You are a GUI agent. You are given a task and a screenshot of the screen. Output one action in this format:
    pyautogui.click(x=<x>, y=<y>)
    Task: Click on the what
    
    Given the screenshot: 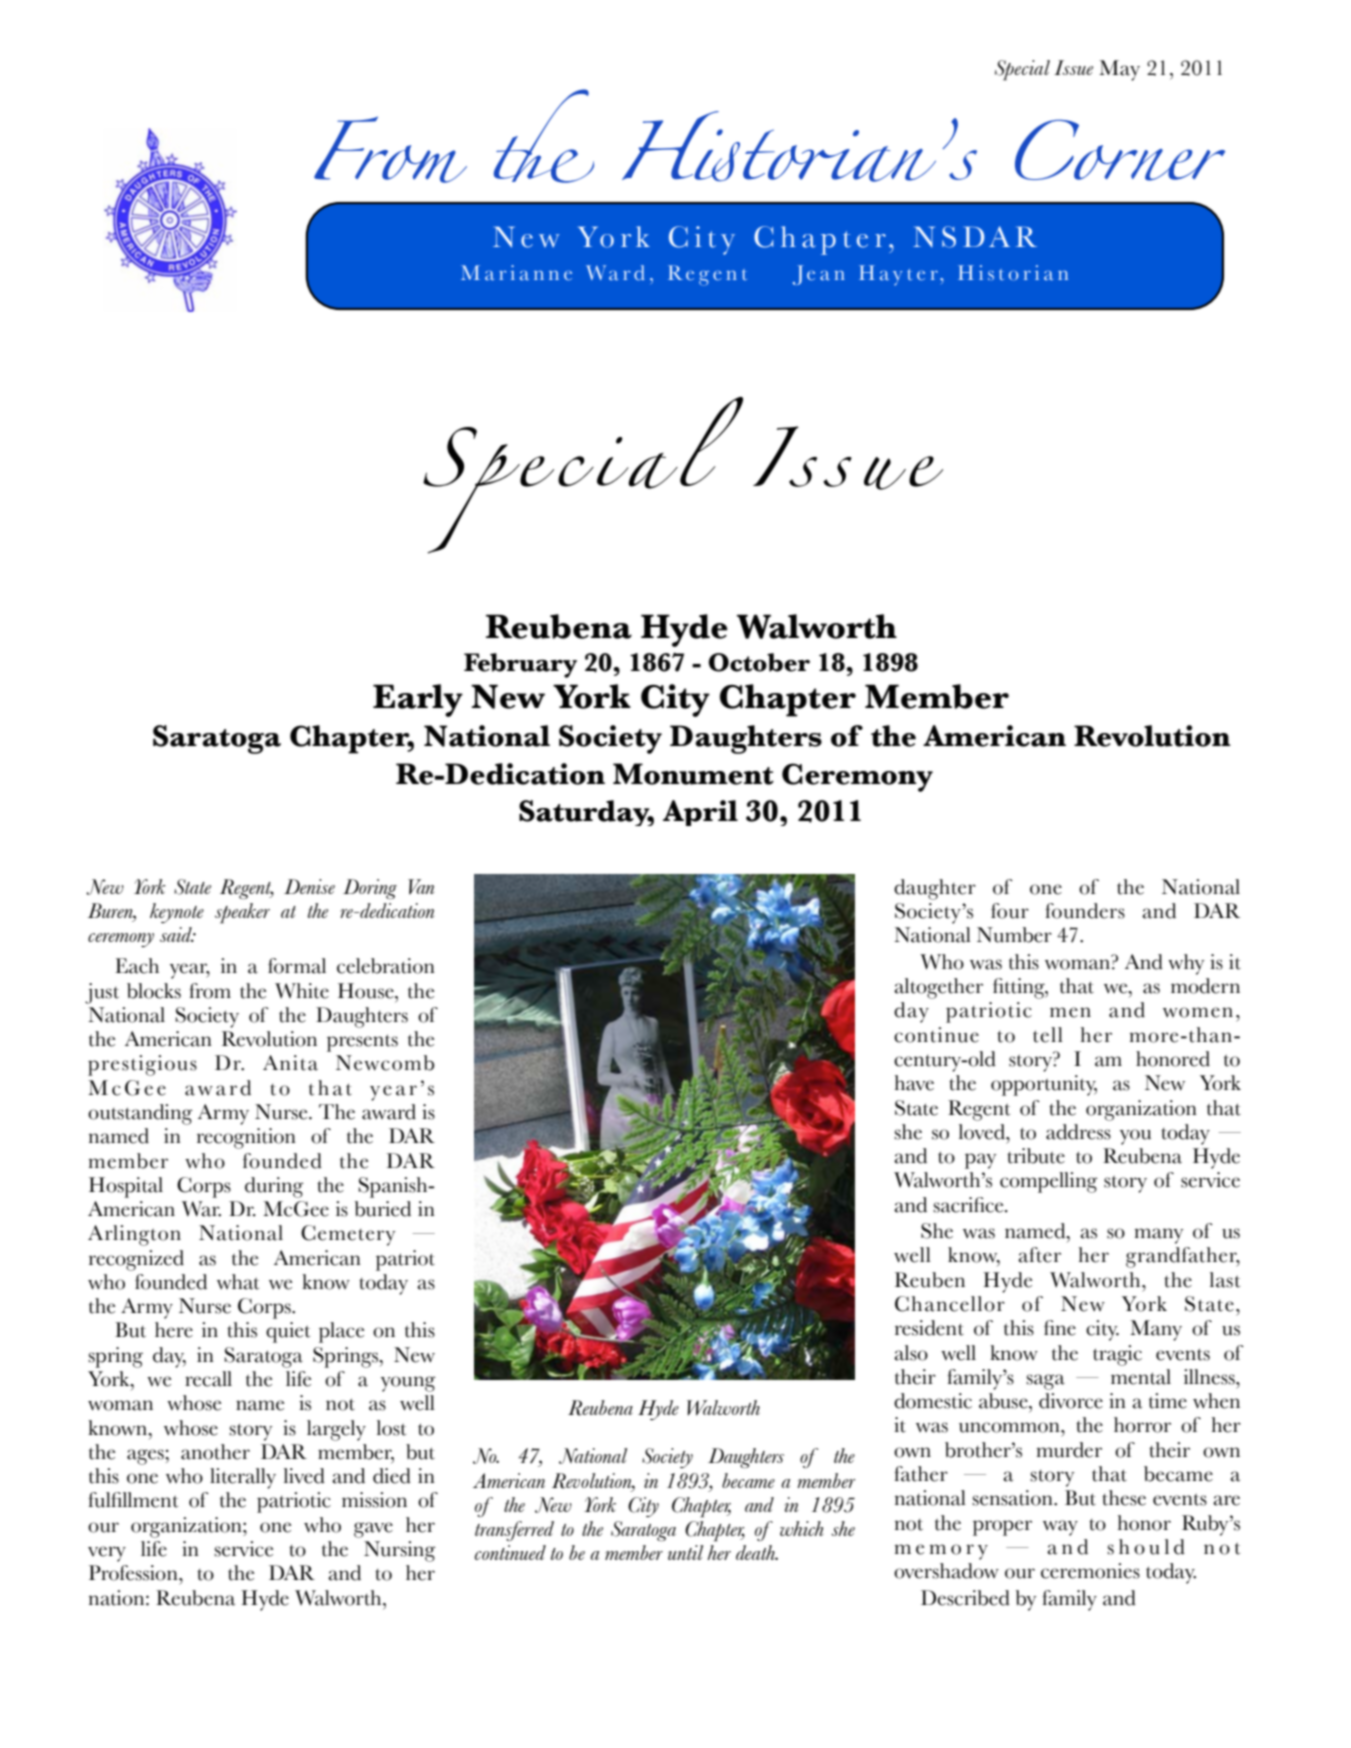 What is the action you would take?
    pyautogui.click(x=238, y=1282)
